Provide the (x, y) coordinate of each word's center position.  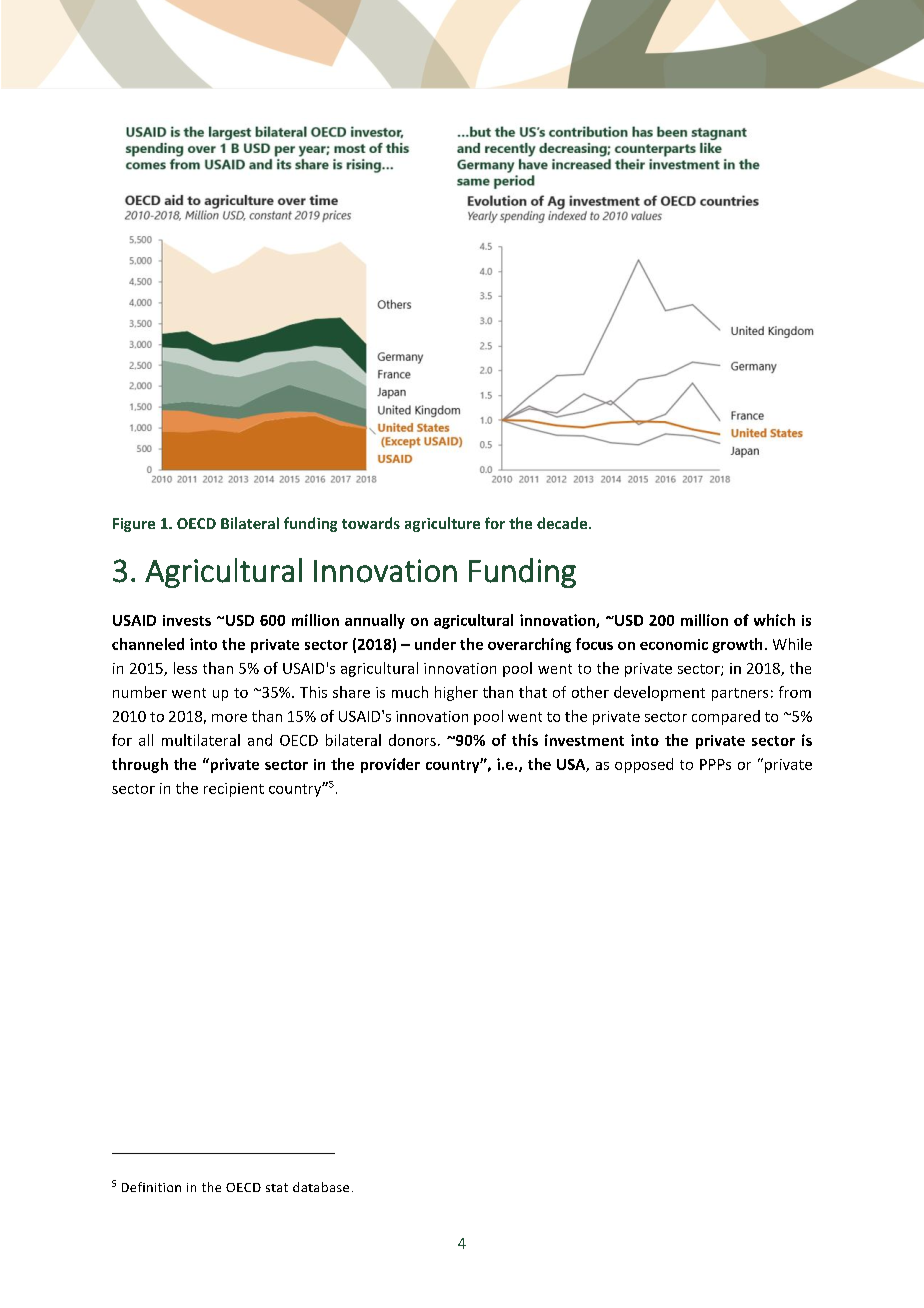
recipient (234, 790)
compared (726, 717)
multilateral (201, 740)
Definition (151, 1187)
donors (412, 740)
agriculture (442, 524)
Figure (134, 525)
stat (277, 1187)
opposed (644, 765)
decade (563, 523)
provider (390, 765)
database (321, 1187)
